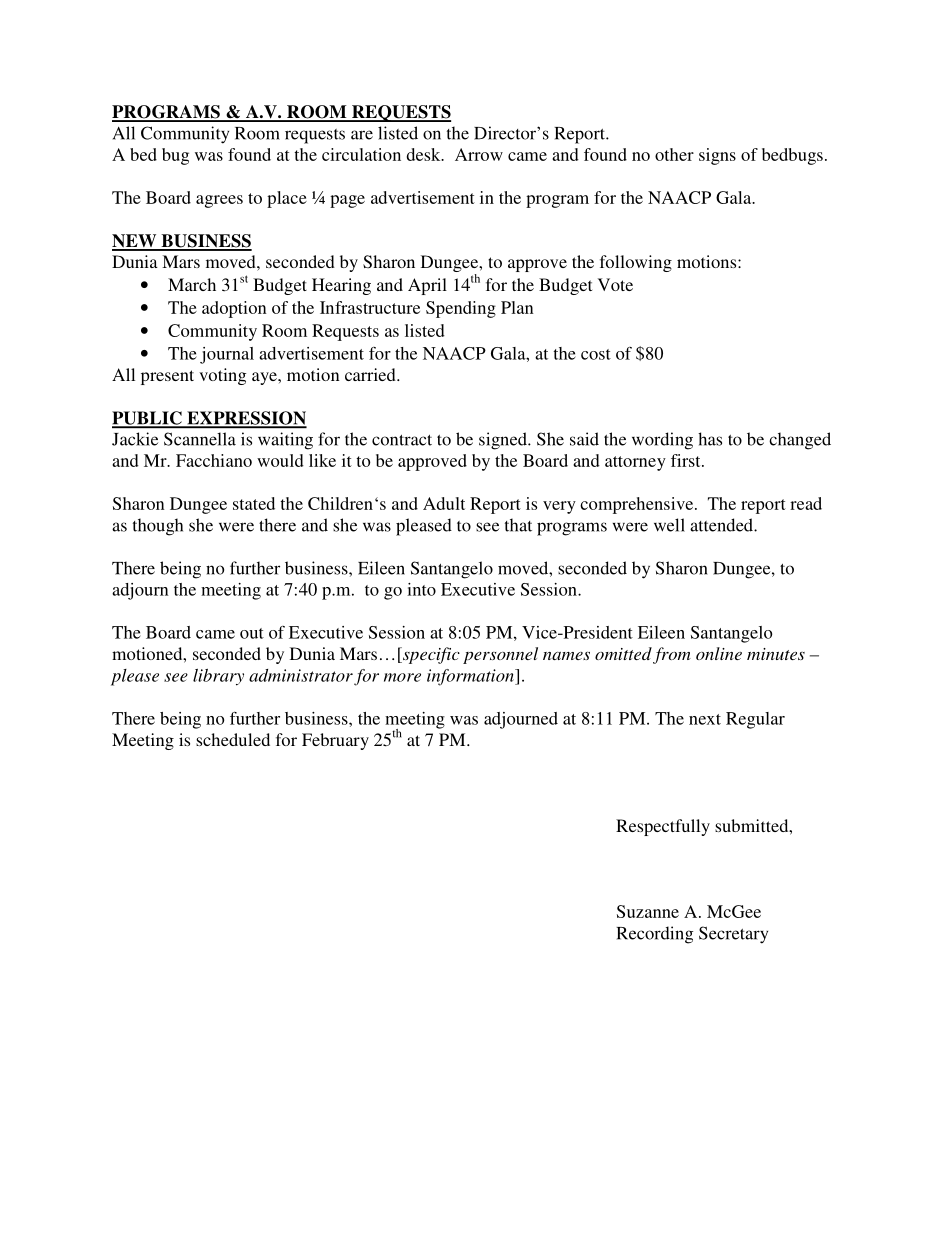  I want to click on agrees, so click(219, 201).
